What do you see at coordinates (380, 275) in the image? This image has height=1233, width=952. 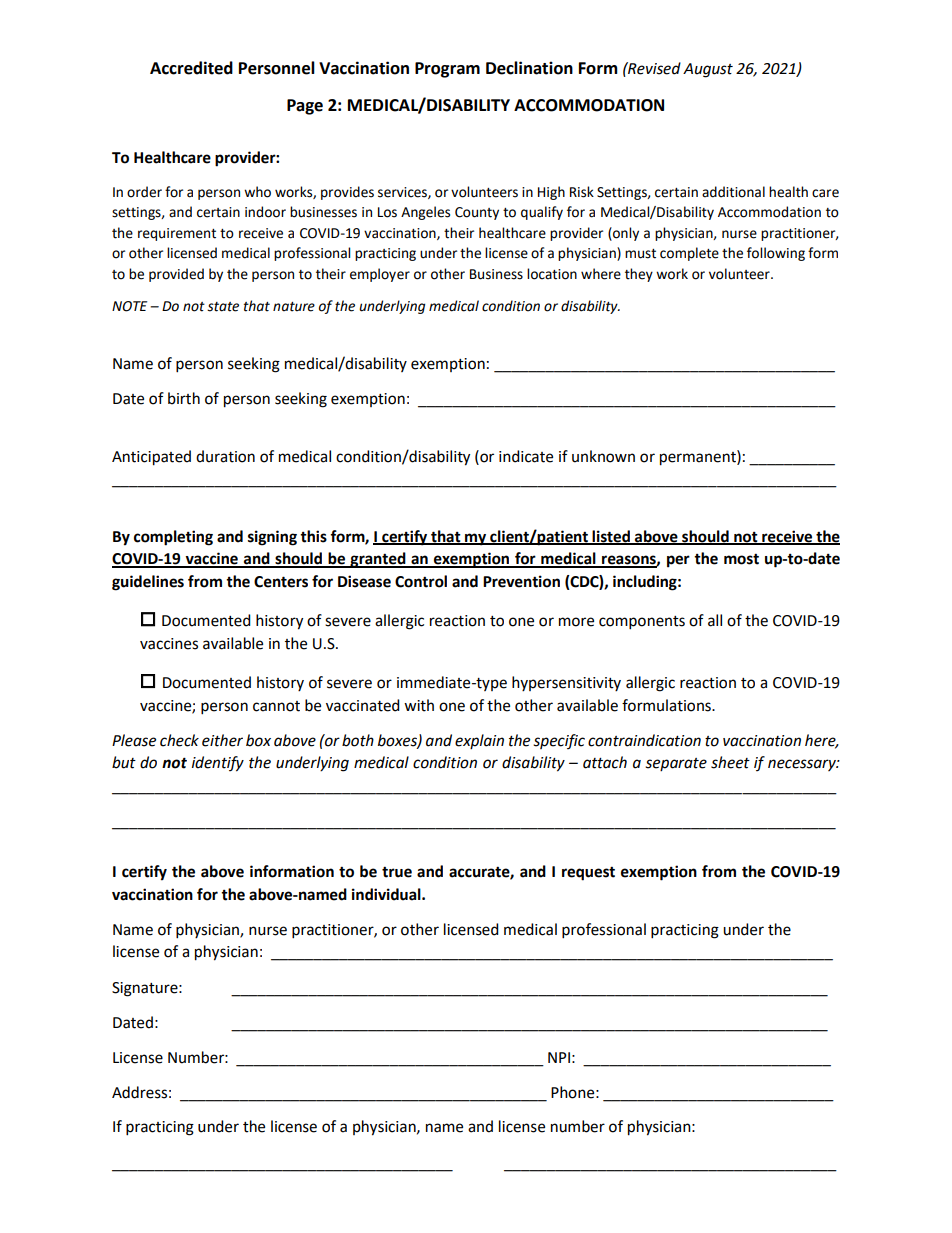 I see `employer` at bounding box center [380, 275].
